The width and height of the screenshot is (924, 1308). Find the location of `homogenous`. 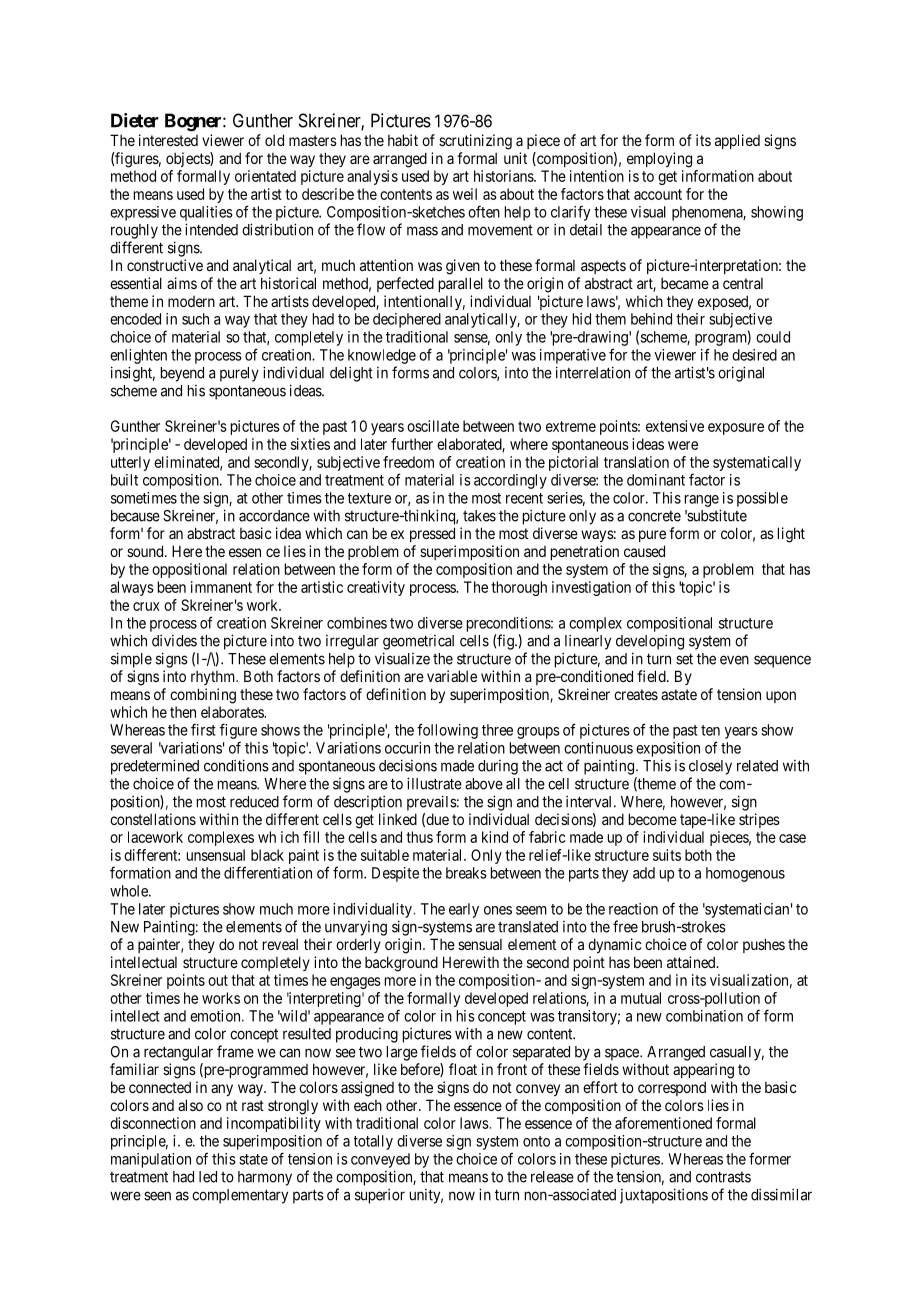

homogenous is located at coordinates (745, 874).
